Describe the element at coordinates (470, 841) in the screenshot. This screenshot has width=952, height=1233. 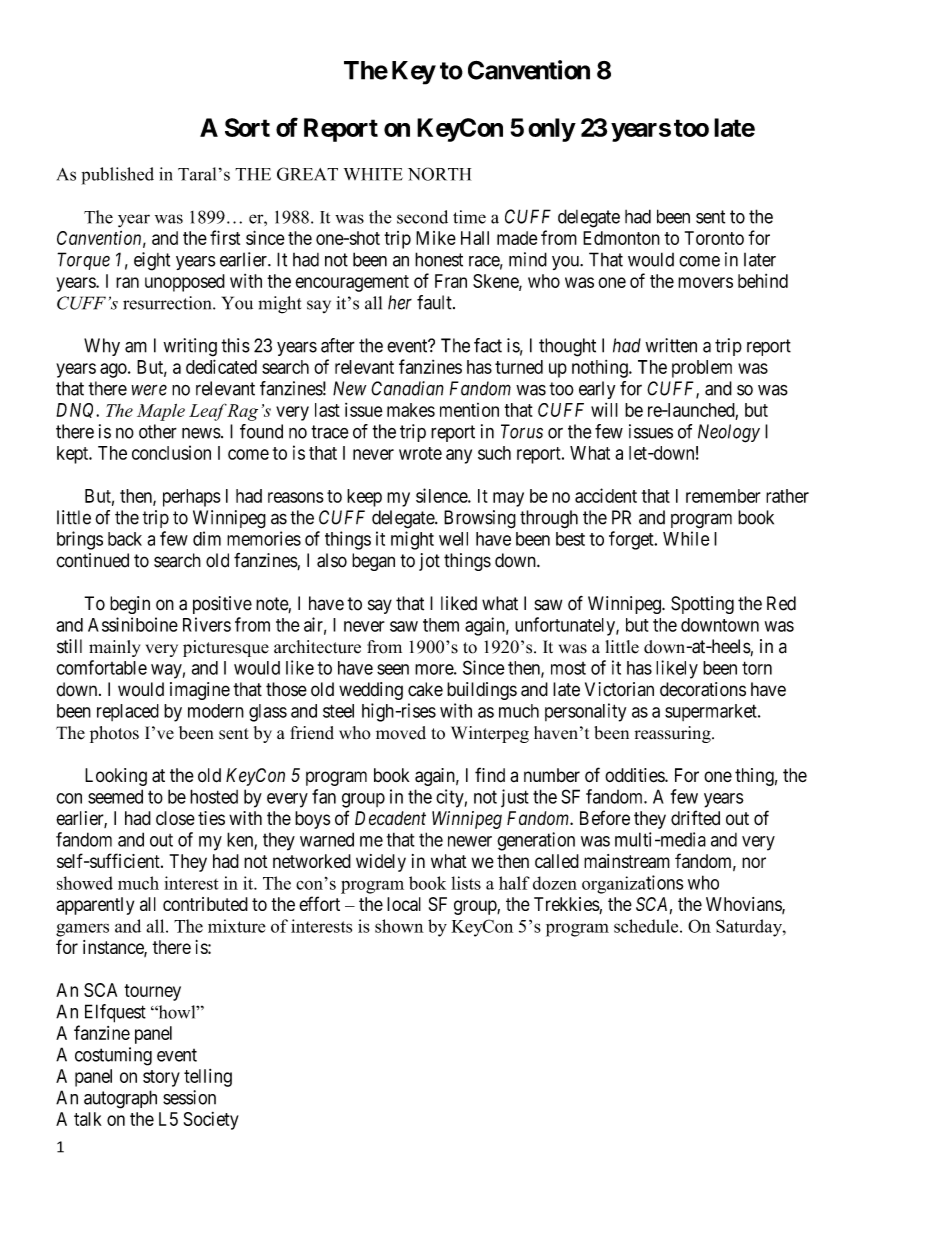
I see `newer` at that location.
